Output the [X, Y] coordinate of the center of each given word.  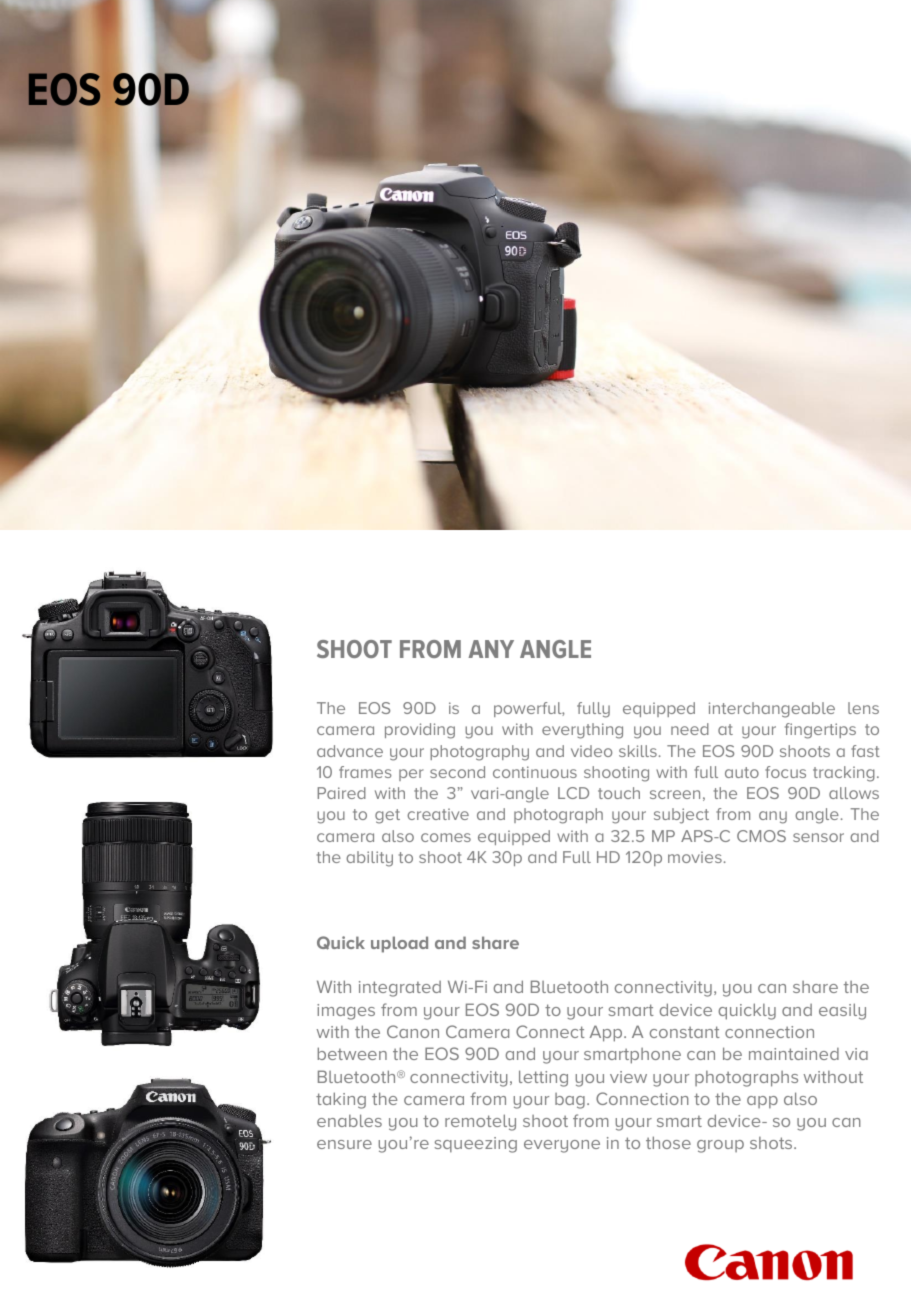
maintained [794, 1054]
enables [349, 1120]
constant [685, 1032]
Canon [413, 1031]
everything [582, 731]
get [387, 816]
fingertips [820, 731]
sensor [818, 837]
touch [619, 793]
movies [695, 857]
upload [399, 944]
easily [842, 1011]
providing [420, 731]
